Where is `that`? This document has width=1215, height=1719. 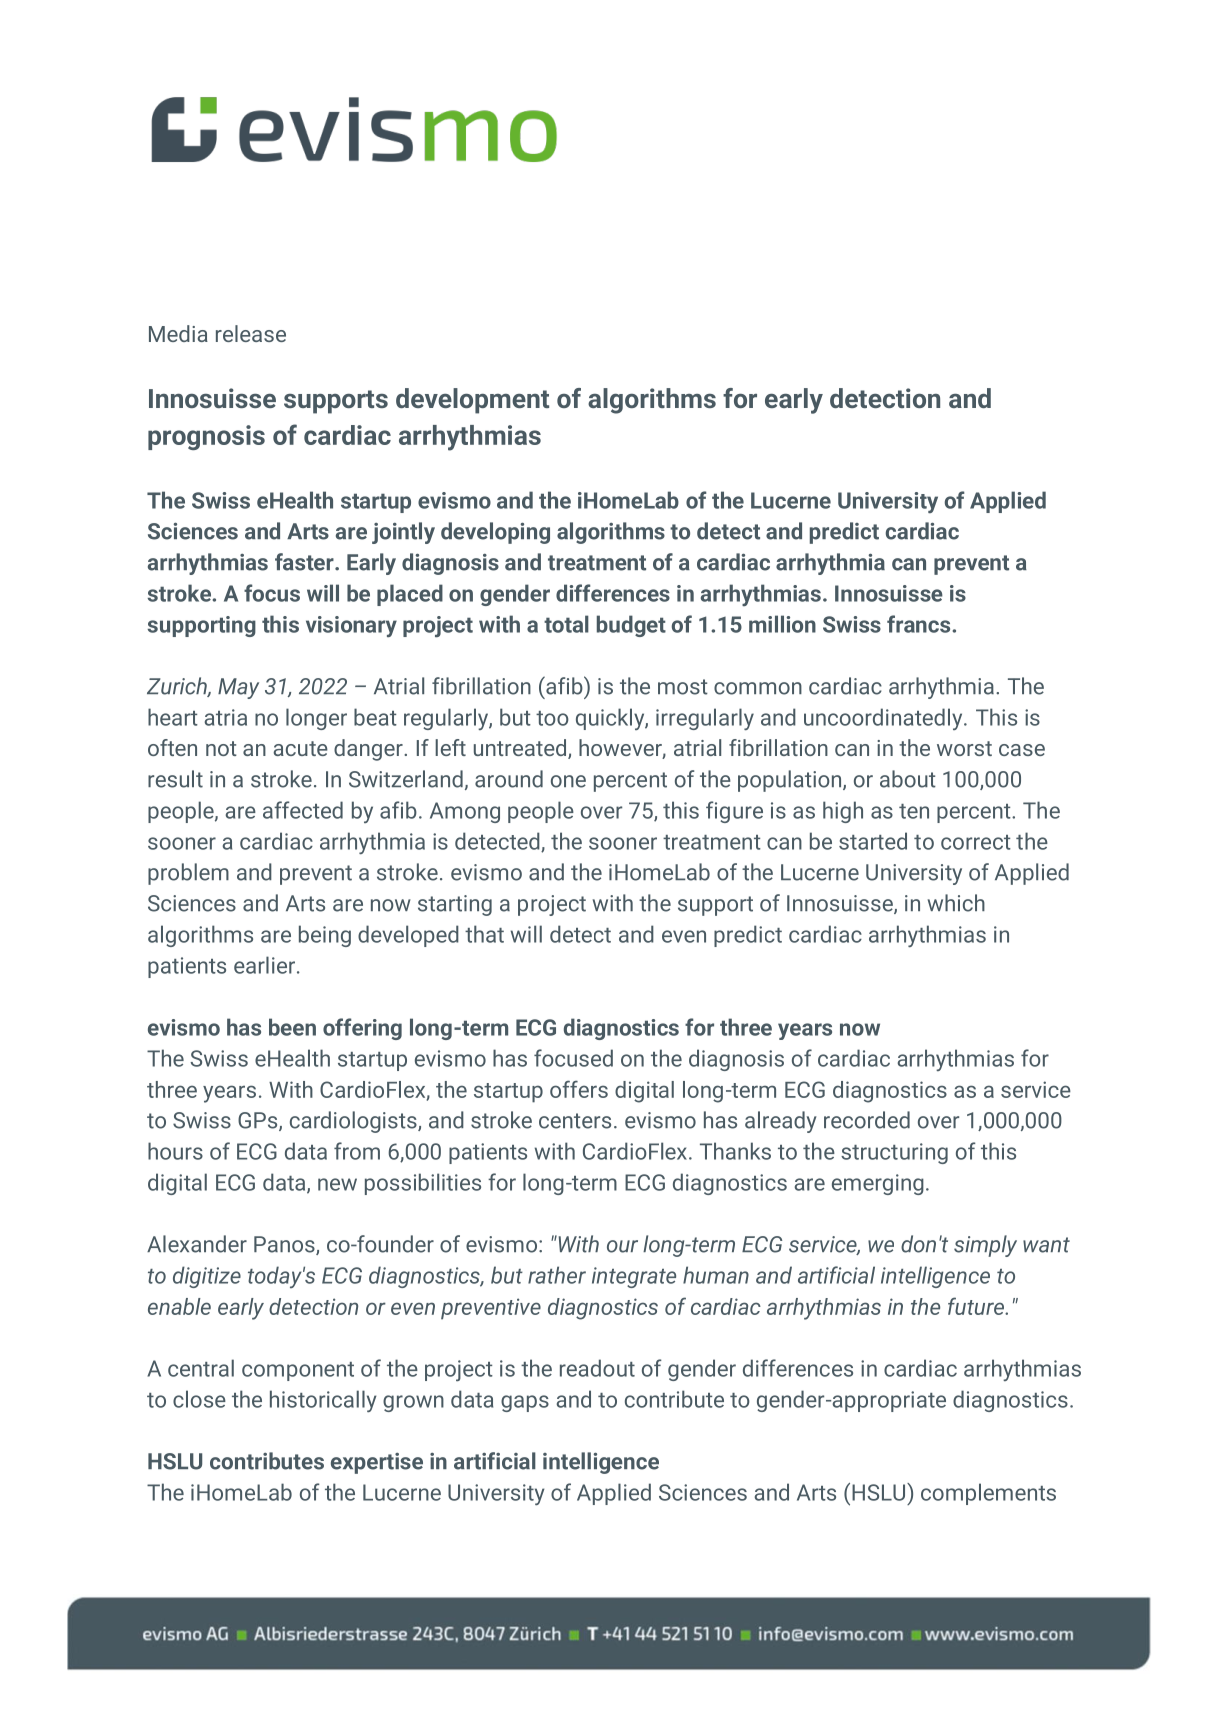
that is located at coordinates (484, 934).
